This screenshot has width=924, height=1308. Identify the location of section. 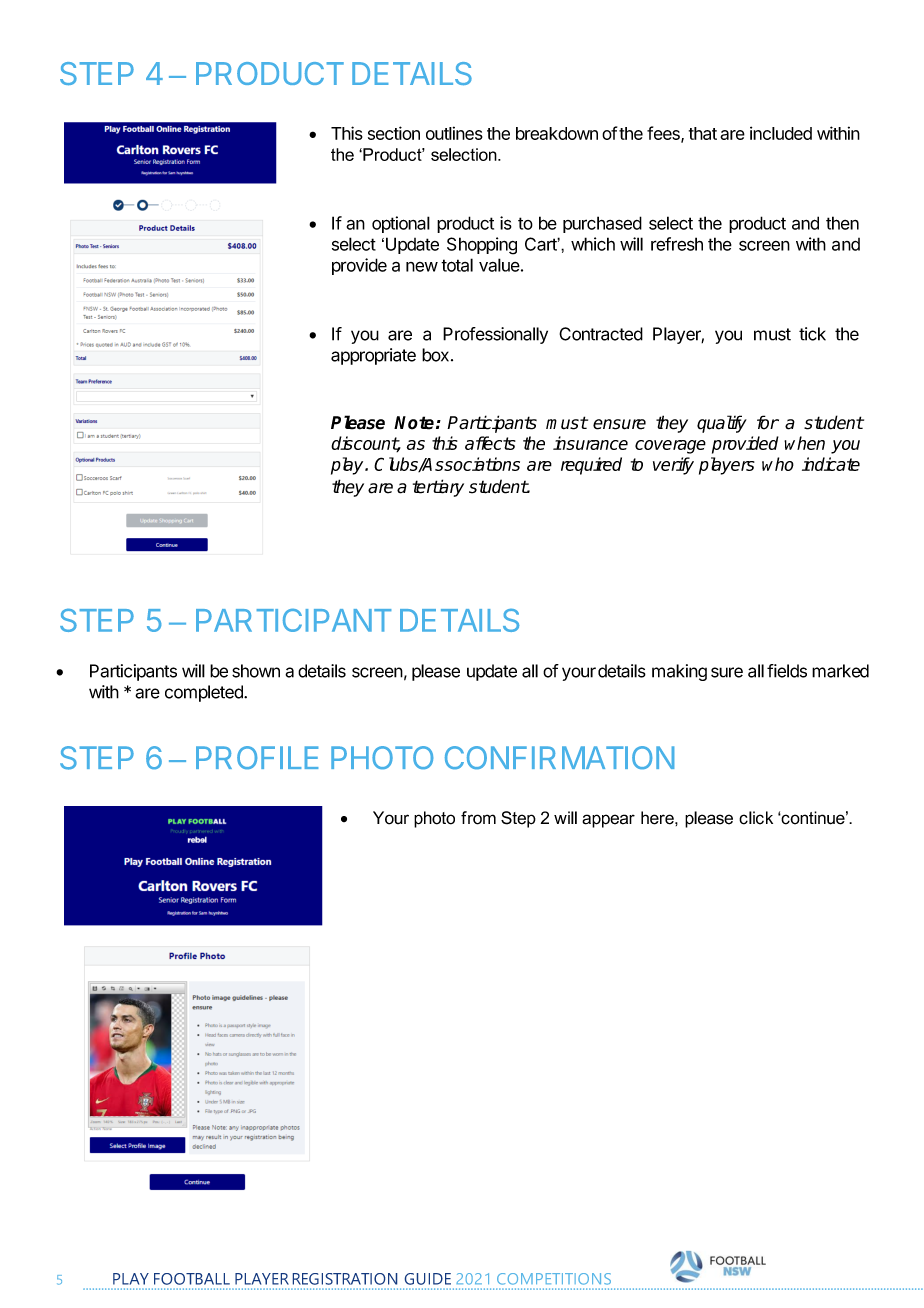
(394, 133).
